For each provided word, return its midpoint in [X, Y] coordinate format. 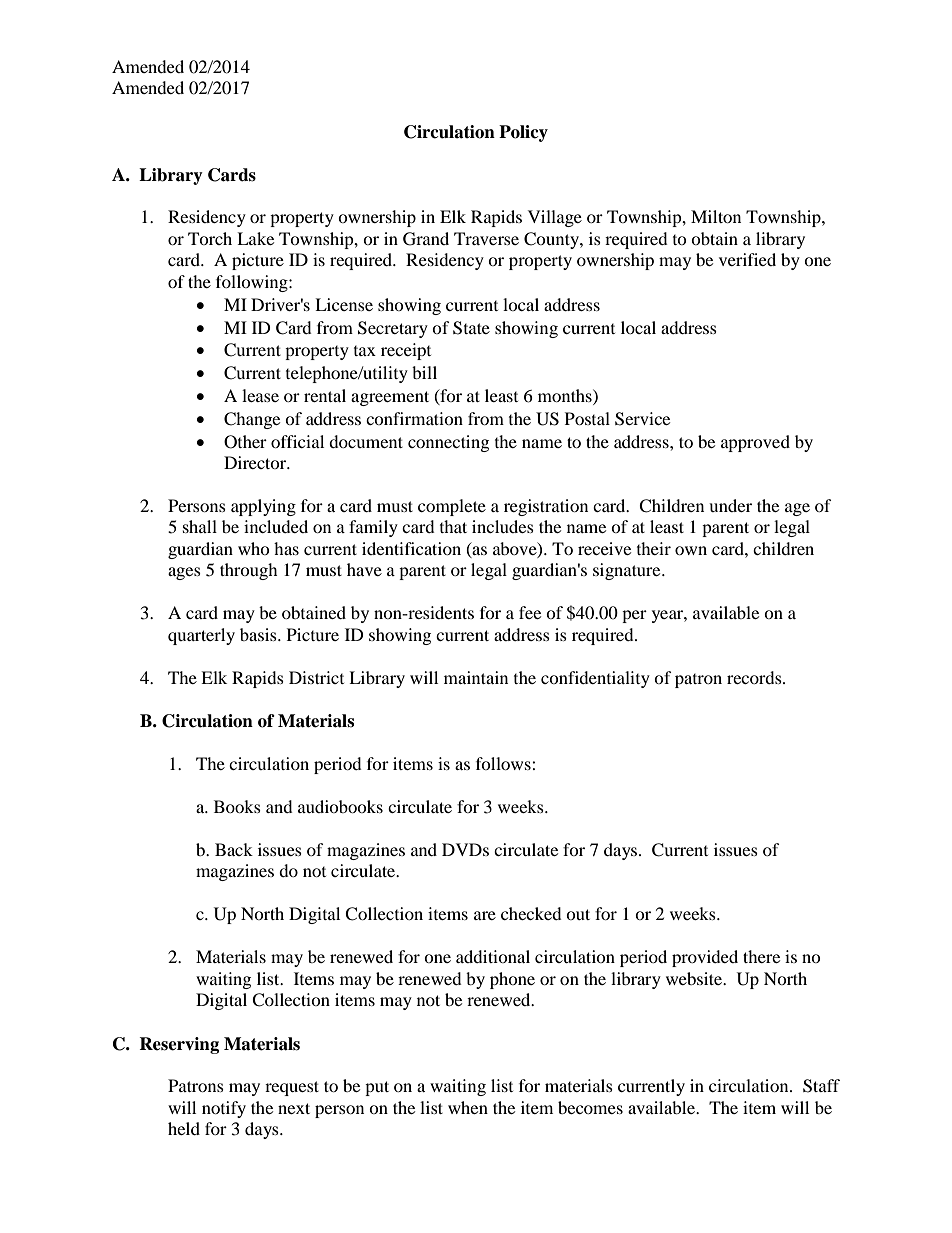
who [254, 548]
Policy [523, 133]
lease [260, 395]
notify [224, 1109]
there [761, 956]
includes [503, 526]
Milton [716, 216]
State [471, 328]
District [316, 677]
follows [504, 763]
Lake [255, 238]
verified [747, 259]
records [755, 677]
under [730, 505]
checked [531, 913]
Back [234, 849]
